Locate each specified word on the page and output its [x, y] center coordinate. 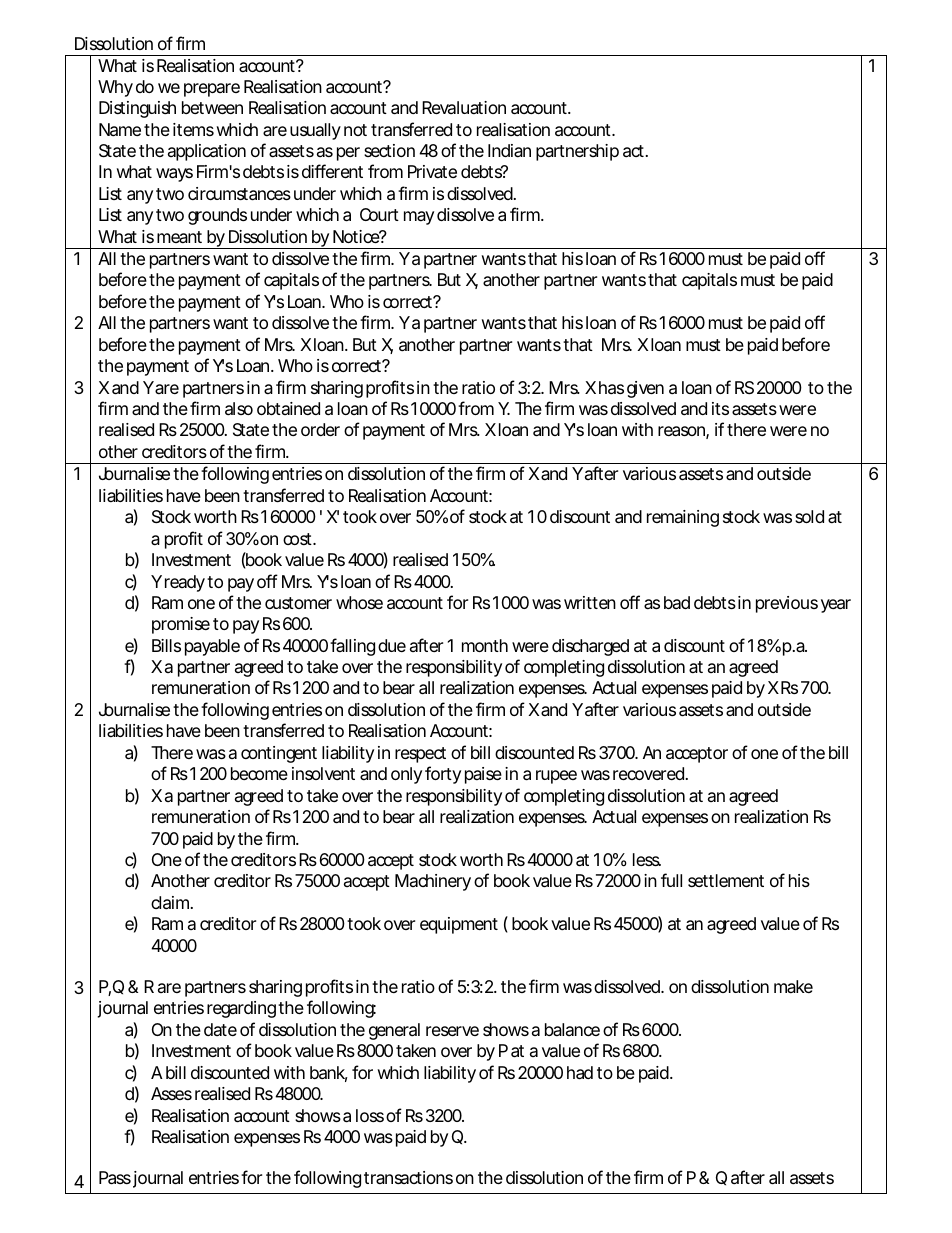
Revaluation [464, 107]
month [485, 645]
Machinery [433, 882]
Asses [171, 1093]
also [239, 409]
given [645, 389]
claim [171, 903]
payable [212, 647]
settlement [726, 880]
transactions [408, 1177]
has [611, 388]
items [193, 129]
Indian [509, 150]
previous [787, 604]
